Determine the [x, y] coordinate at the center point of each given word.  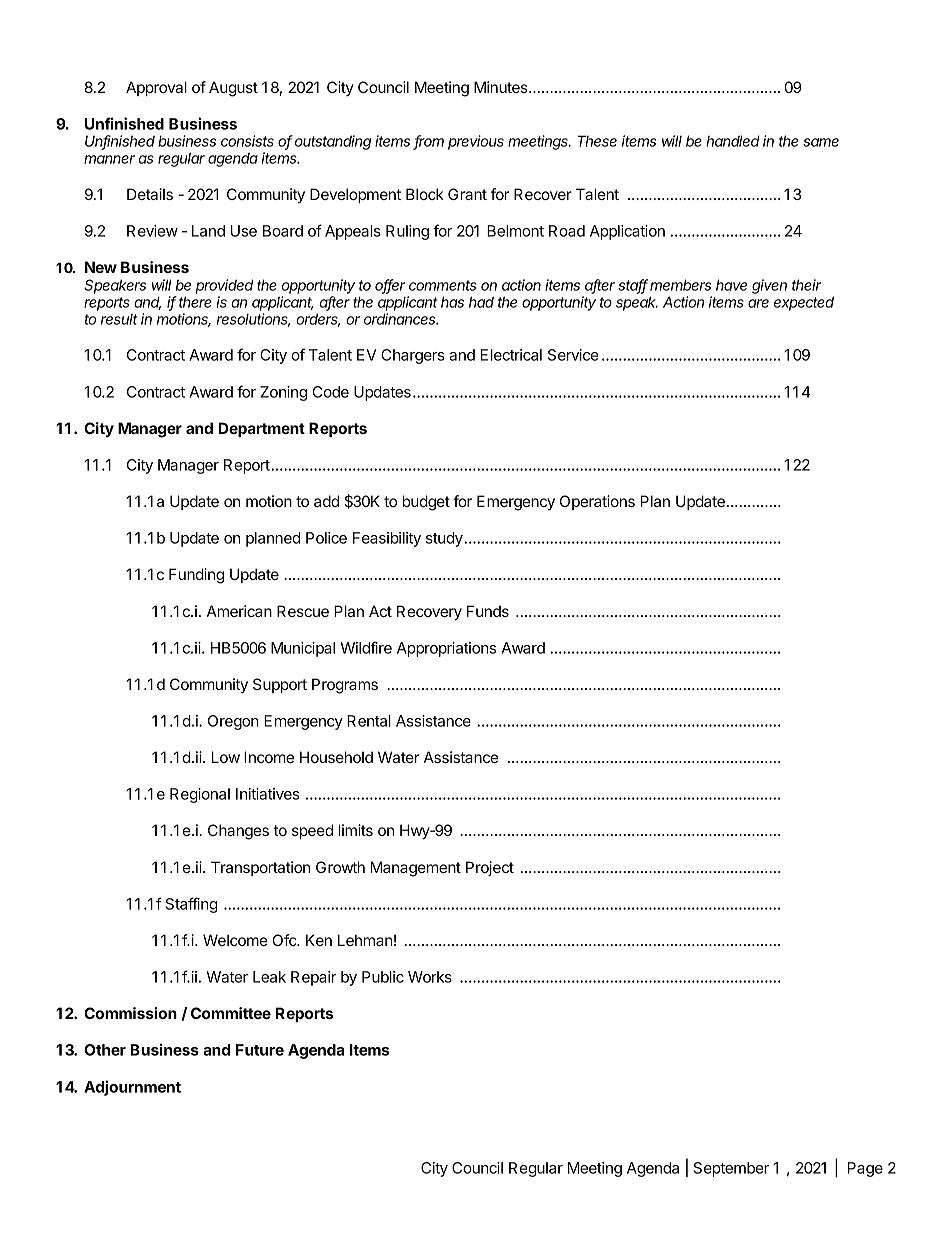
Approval [156, 88]
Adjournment [132, 1088]
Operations [597, 502]
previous [476, 142]
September [731, 1169]
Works [430, 977]
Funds [488, 611]
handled [733, 141]
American [239, 611]
